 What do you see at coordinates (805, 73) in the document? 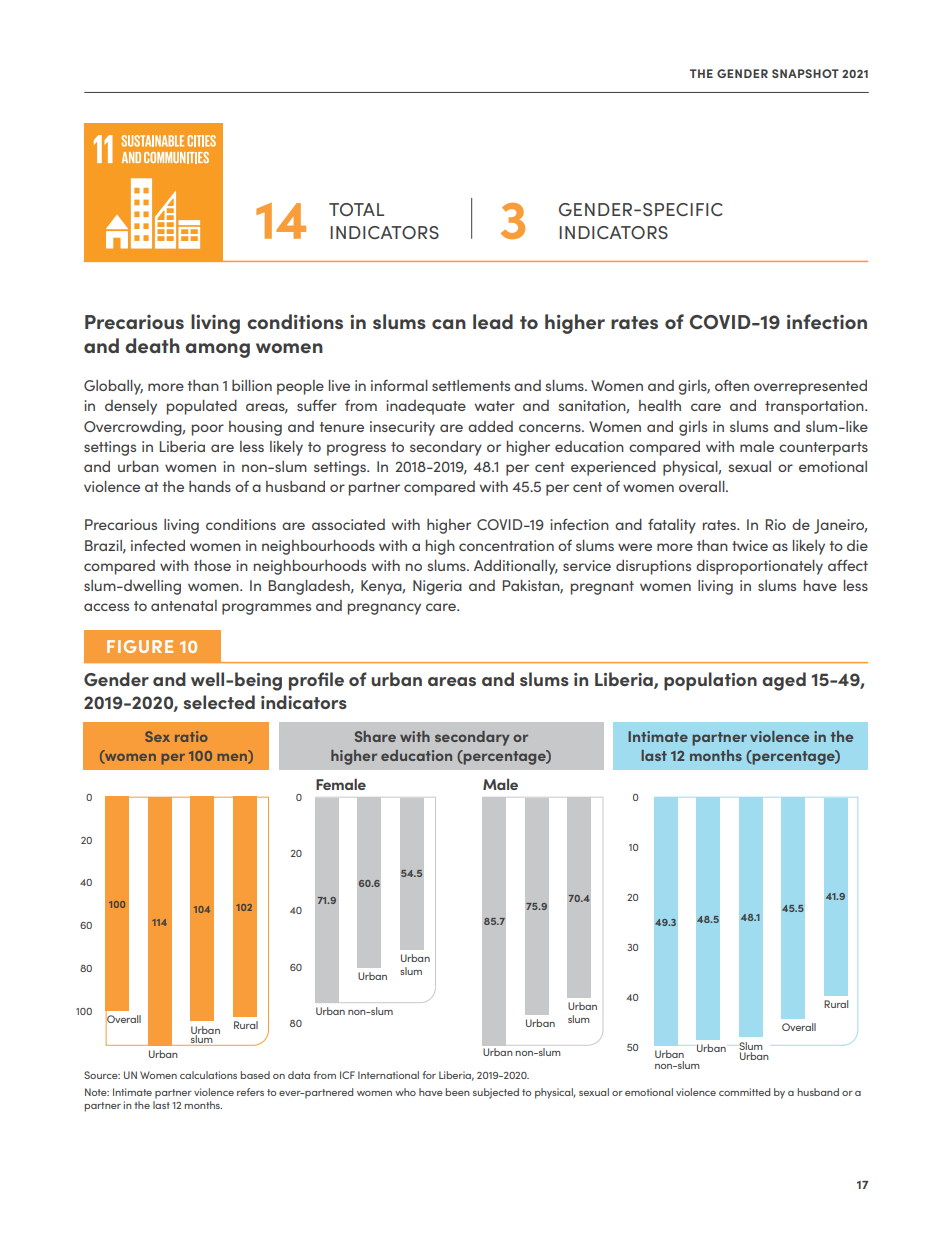
I see `SNAPSHOT` at bounding box center [805, 73].
